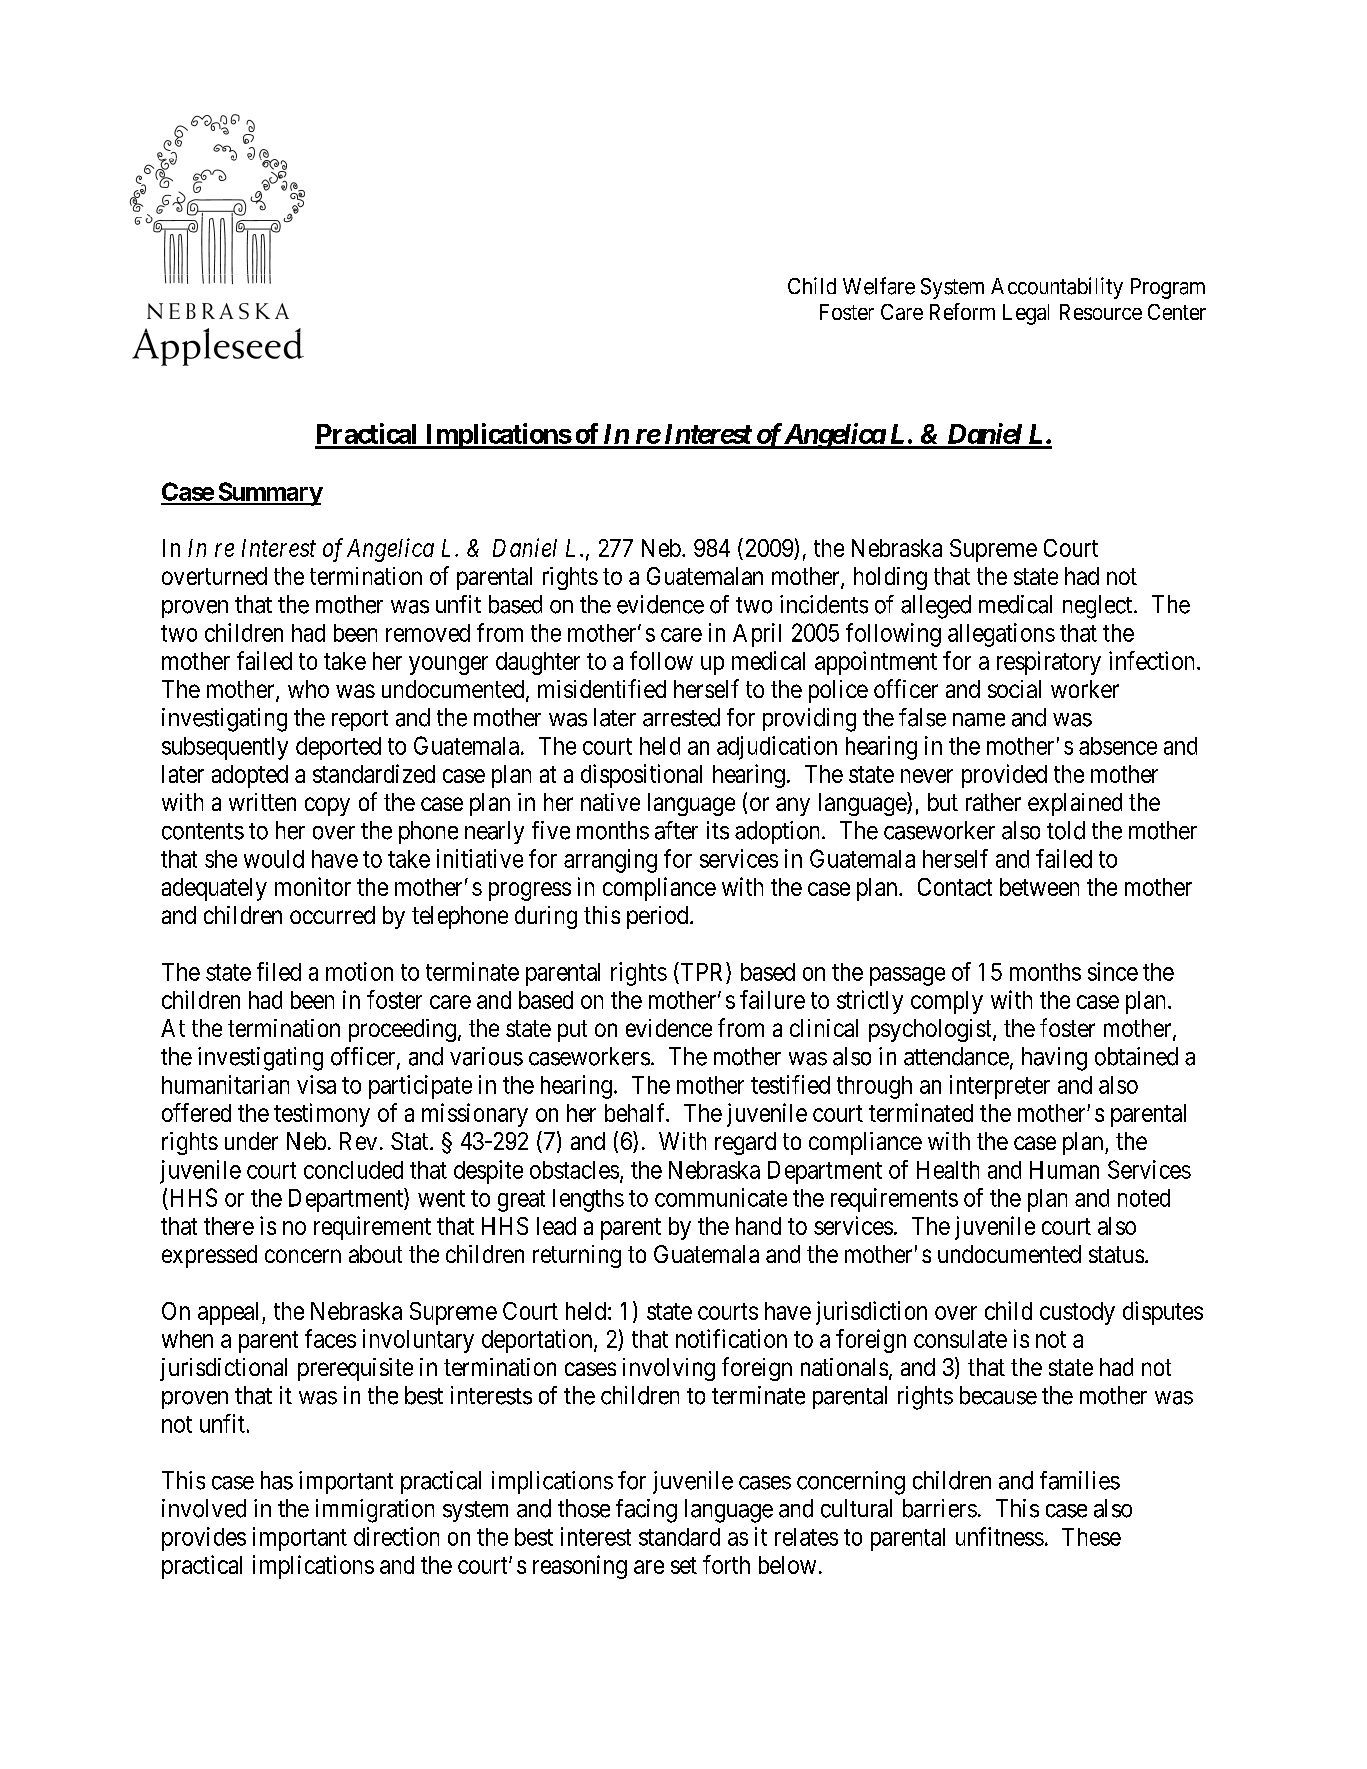  I want to click on who, so click(308, 689).
